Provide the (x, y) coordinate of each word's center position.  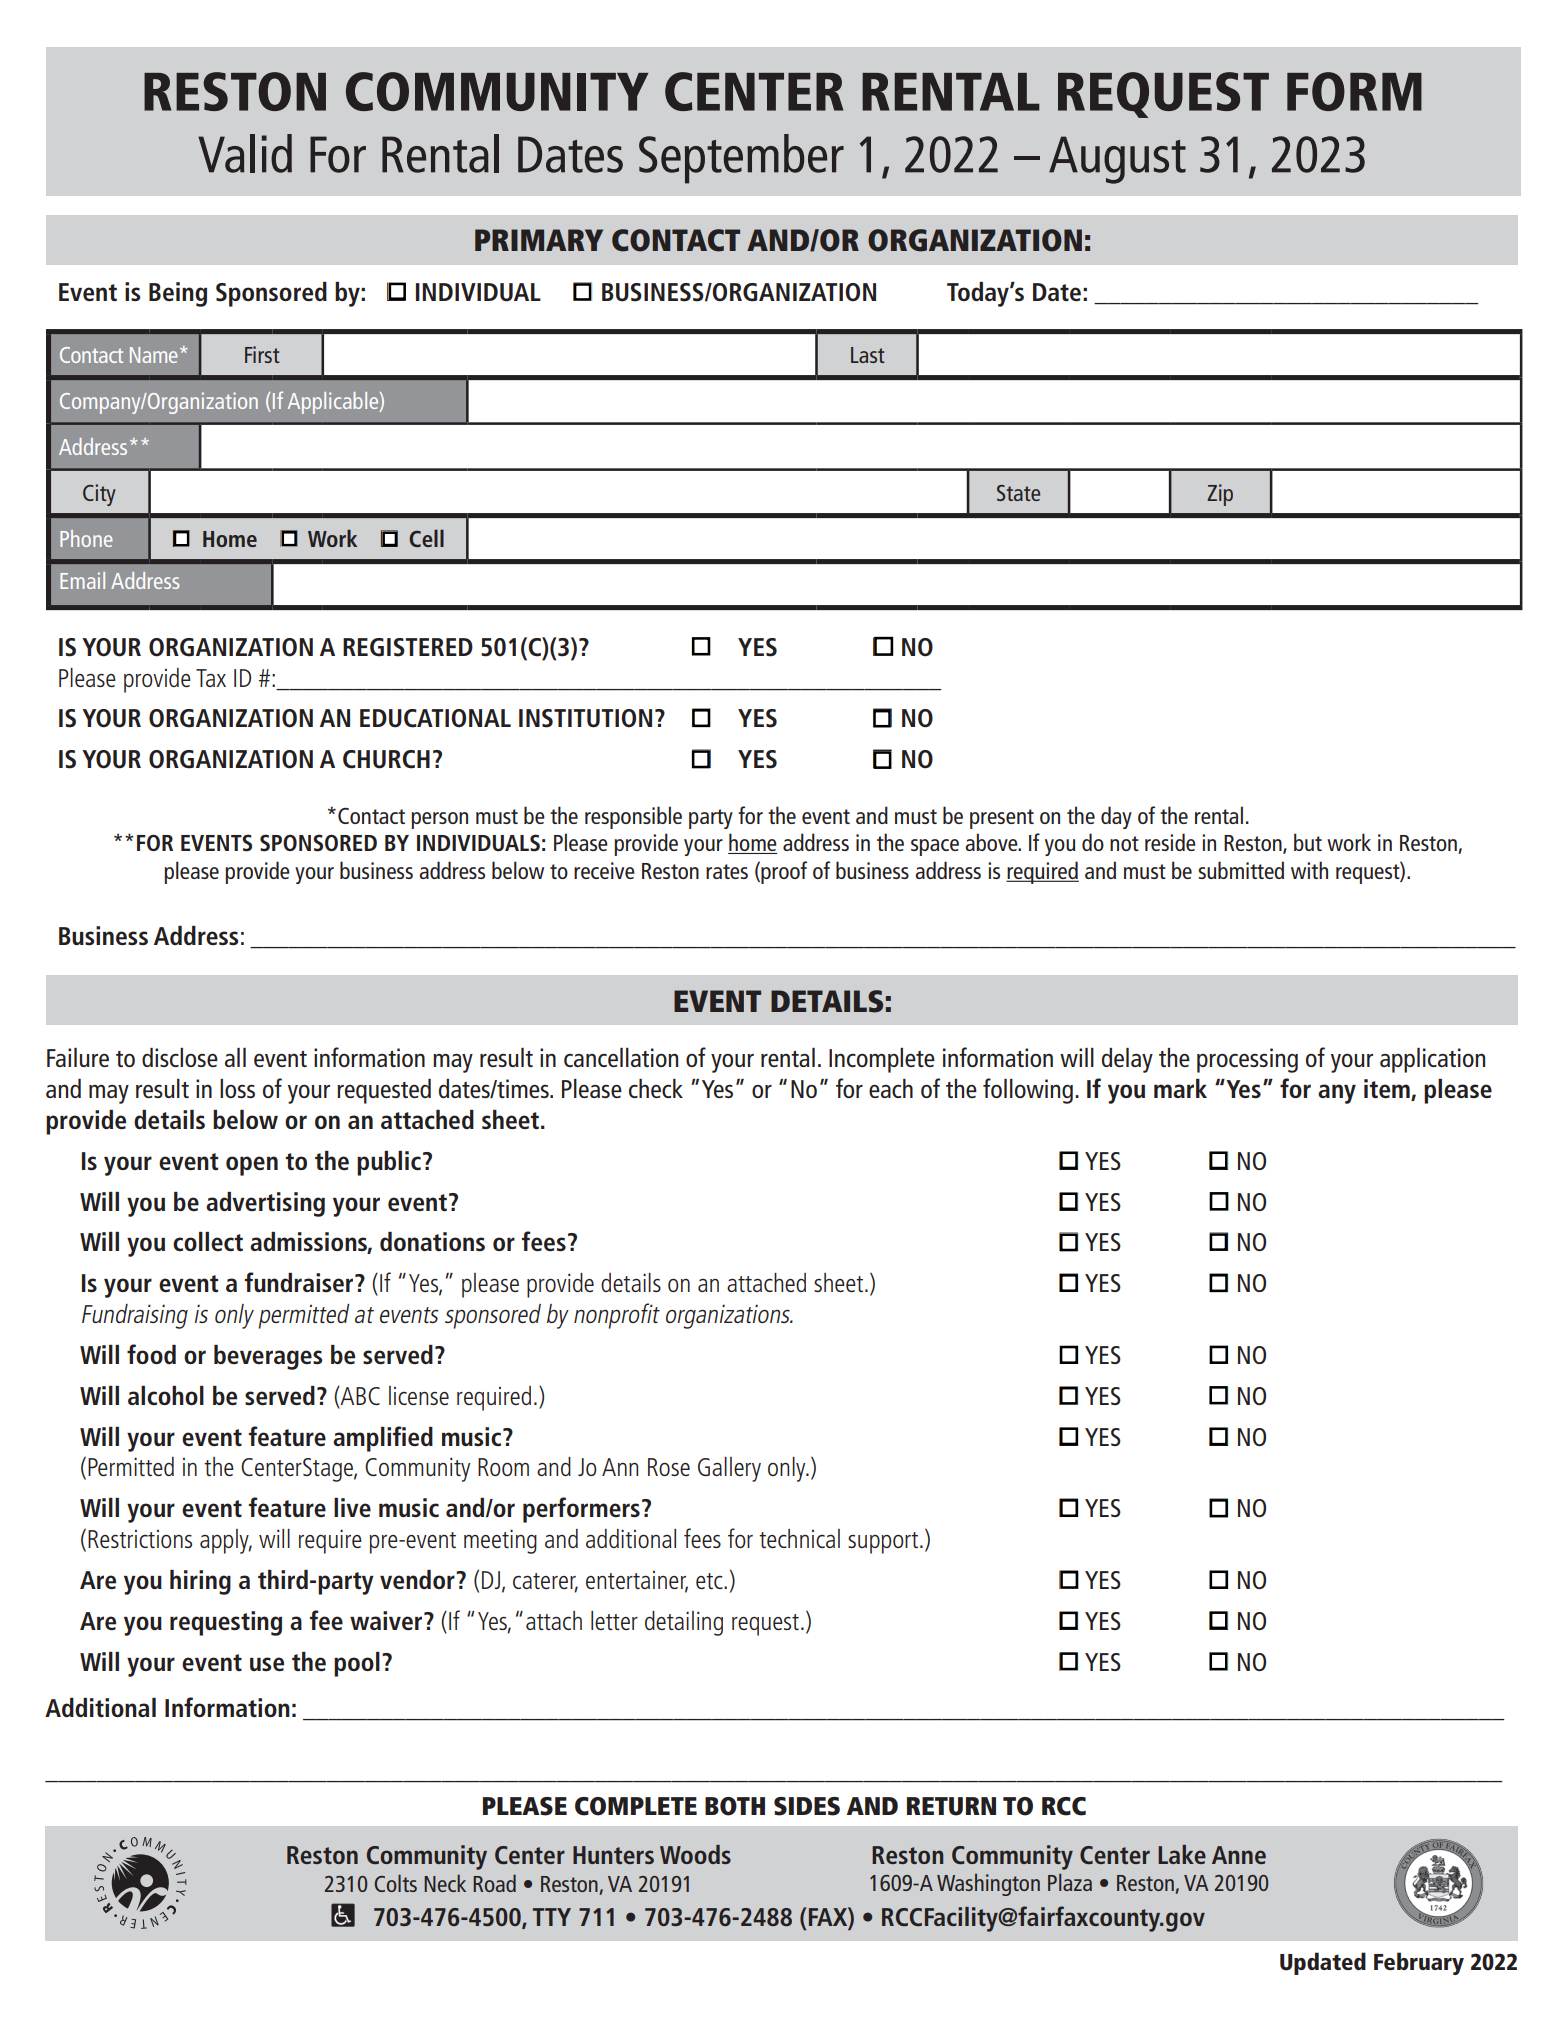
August (1117, 160)
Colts (395, 1883)
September (741, 159)
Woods (695, 1854)
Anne (1239, 1855)
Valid (245, 153)
